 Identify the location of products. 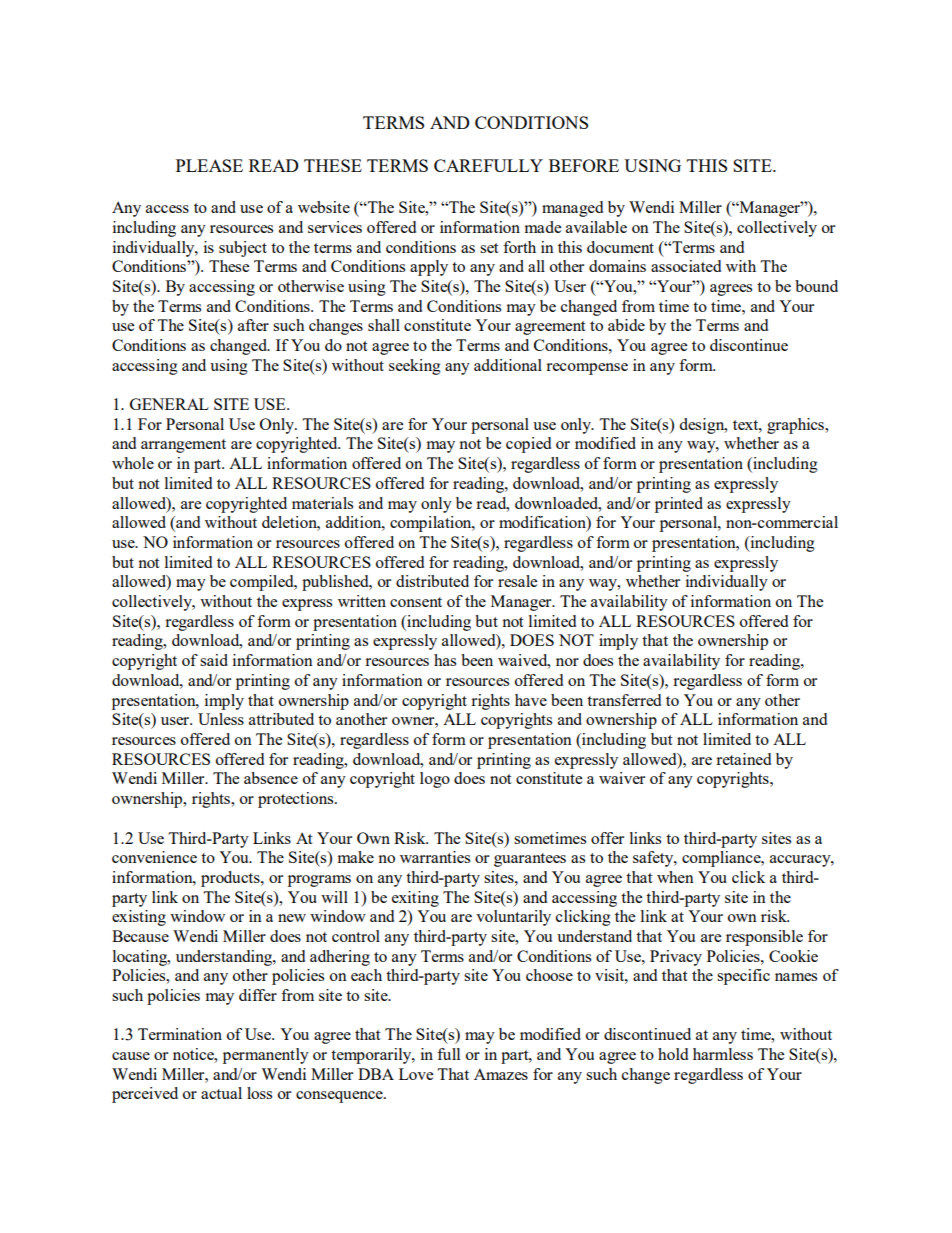
(231, 879).
